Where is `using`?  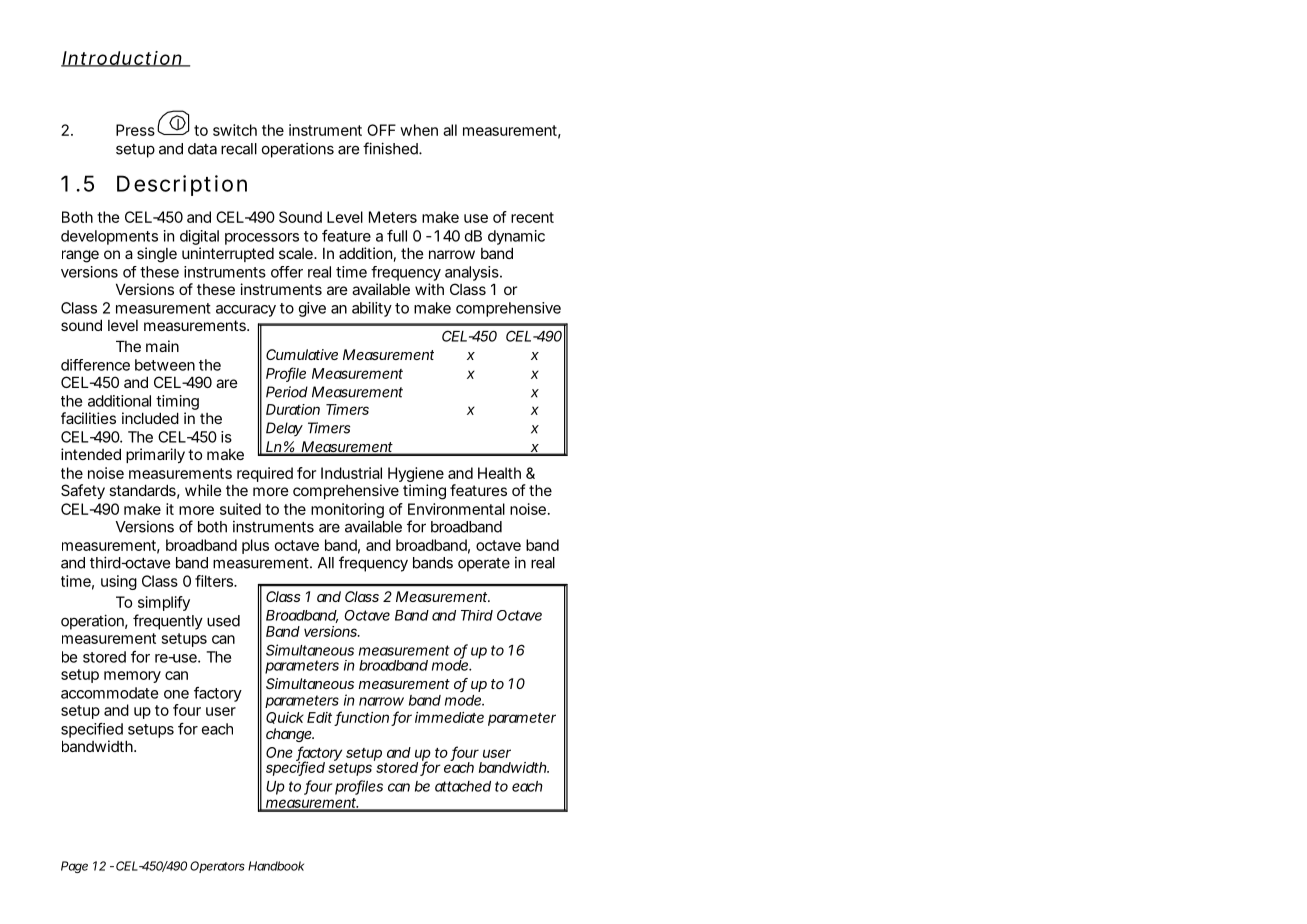 using is located at coordinates (119, 582).
